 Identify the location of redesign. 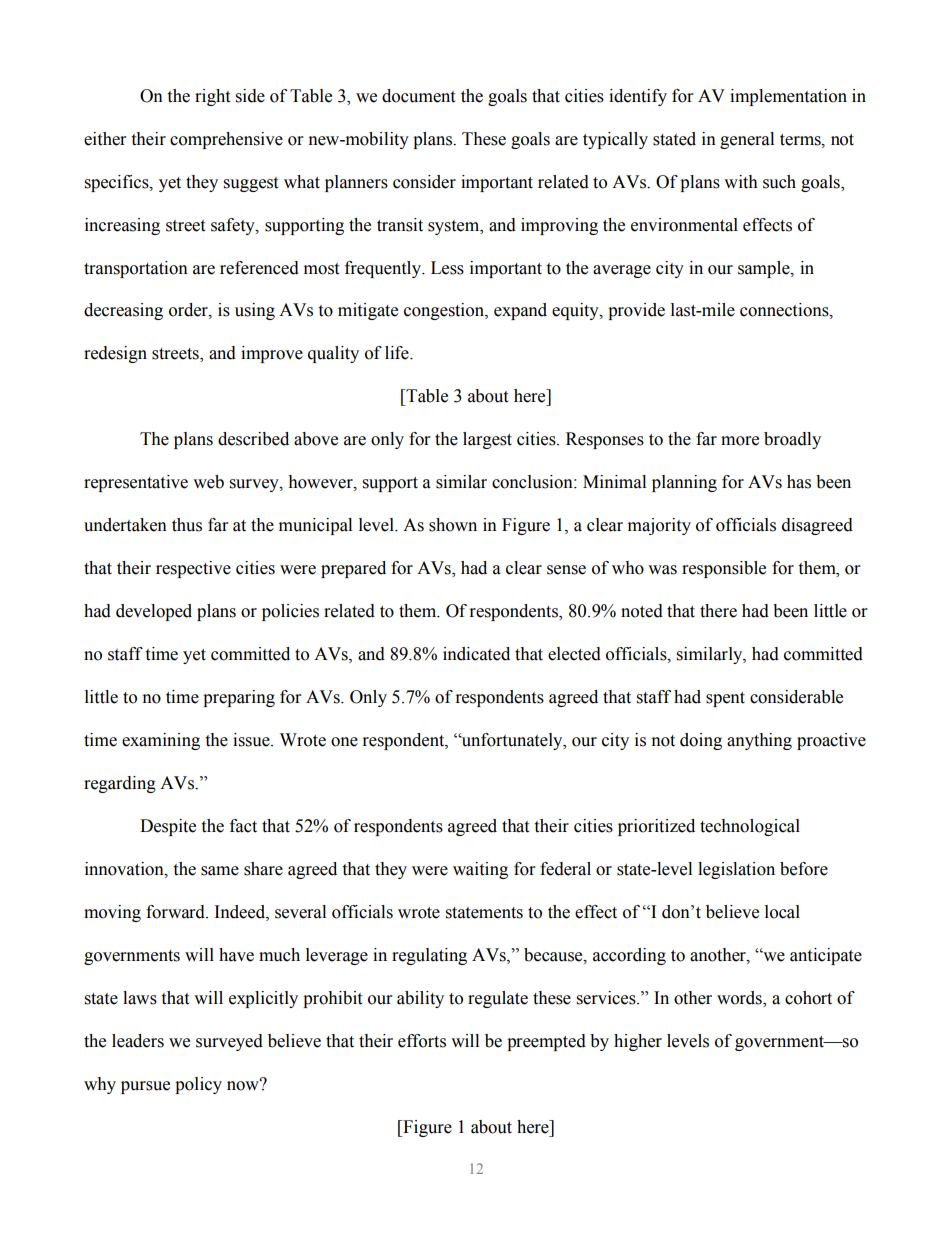
(115, 354).
